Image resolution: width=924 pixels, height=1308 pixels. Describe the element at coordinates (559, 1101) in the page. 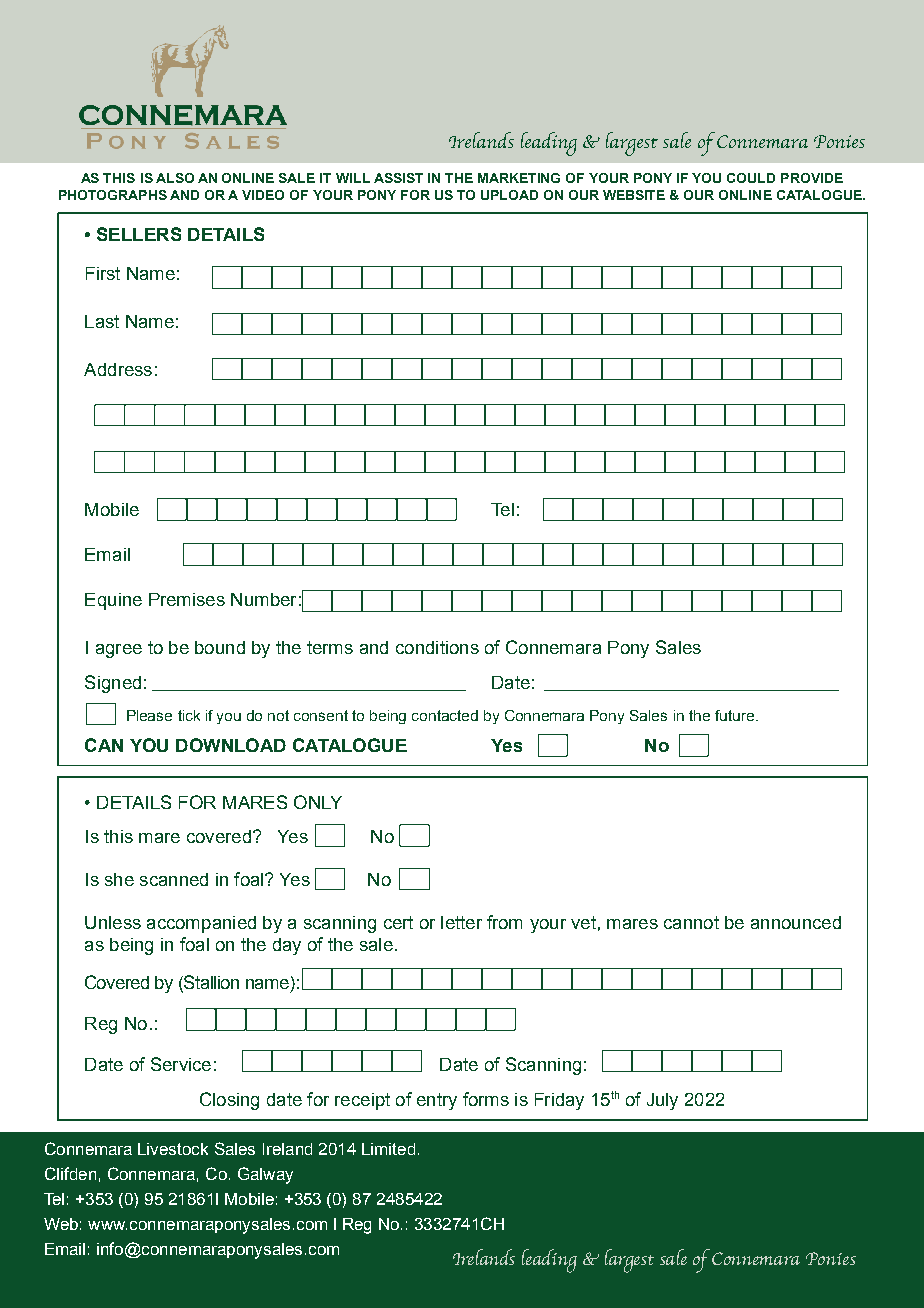

I see `Friday` at that location.
